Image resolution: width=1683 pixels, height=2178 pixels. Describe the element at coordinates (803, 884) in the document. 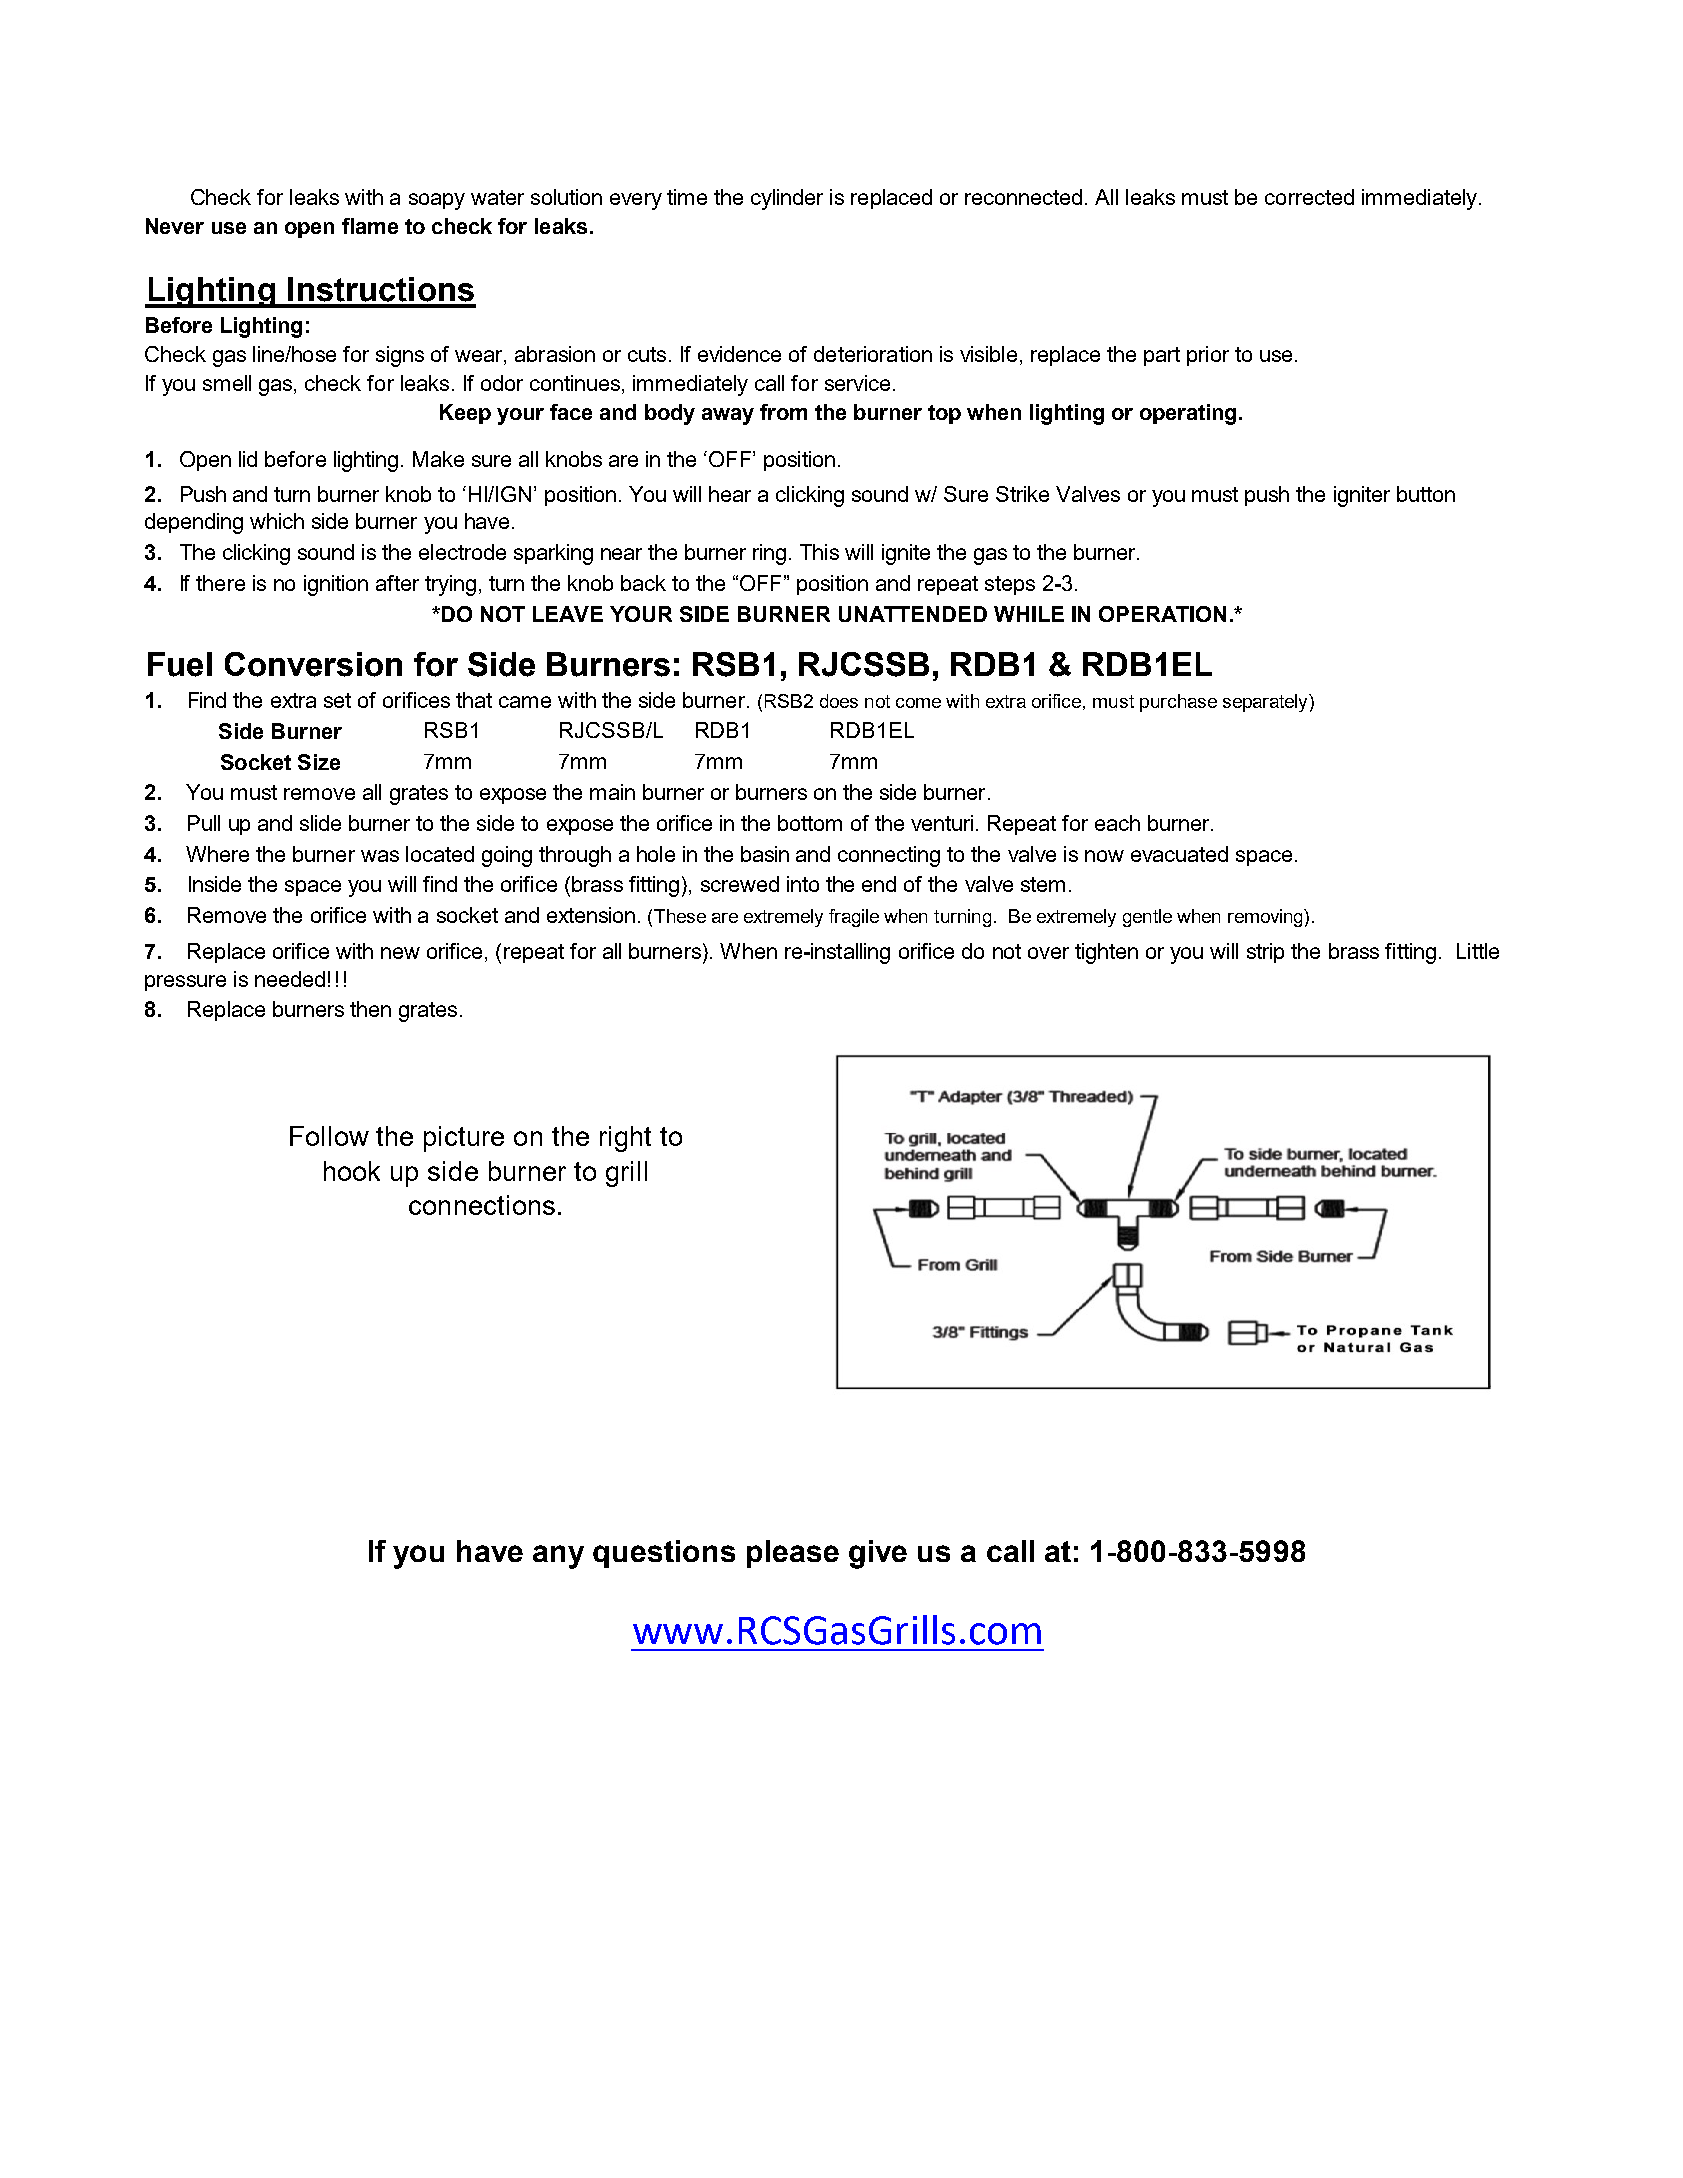

I see `into` at that location.
